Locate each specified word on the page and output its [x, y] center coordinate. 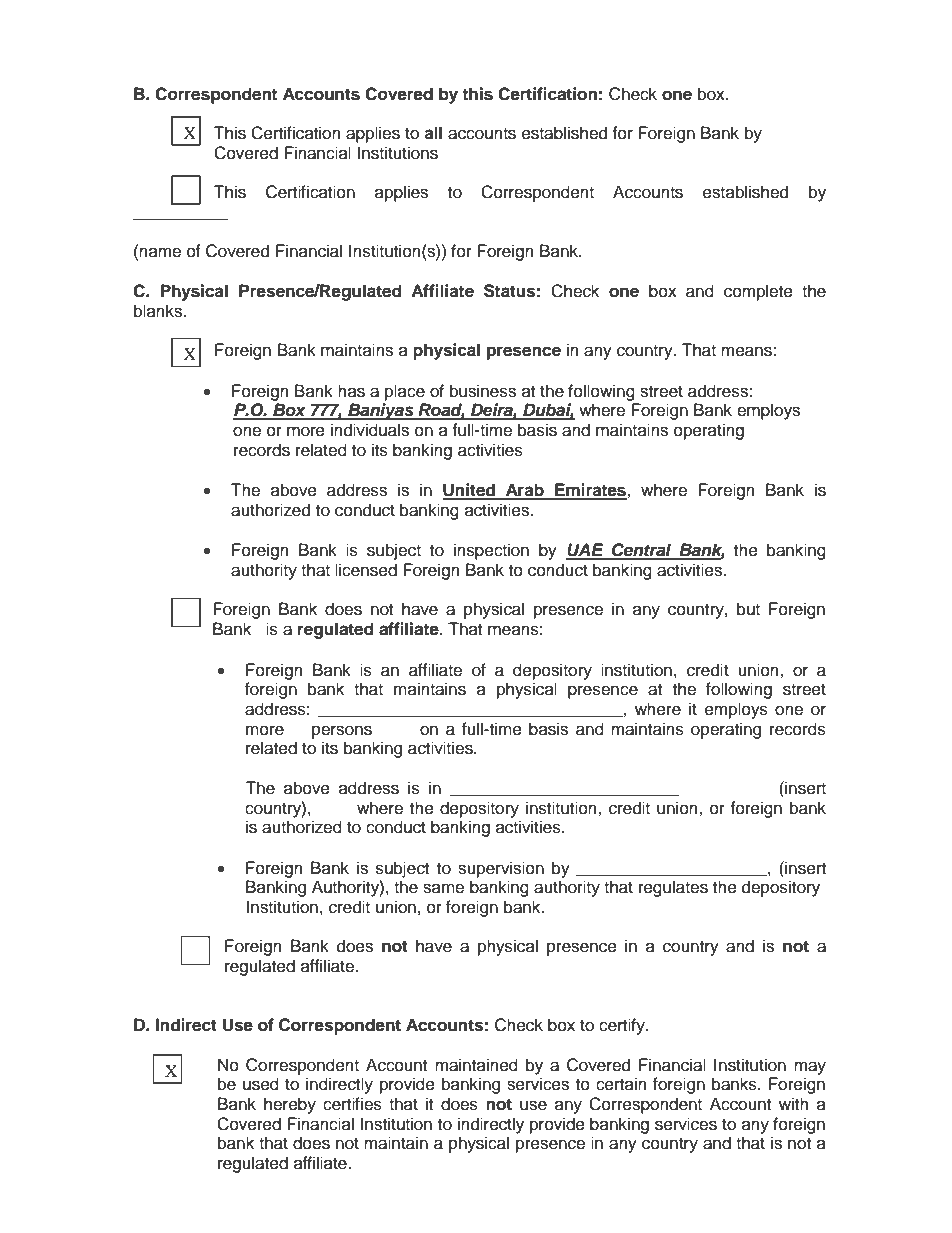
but [748, 609]
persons [342, 732]
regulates [673, 888]
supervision [501, 869]
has [351, 391]
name [160, 252]
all [433, 133]
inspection [491, 551]
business [483, 391]
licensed [366, 570]
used [261, 1084]
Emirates [590, 491]
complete [758, 292]
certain [621, 1084]
